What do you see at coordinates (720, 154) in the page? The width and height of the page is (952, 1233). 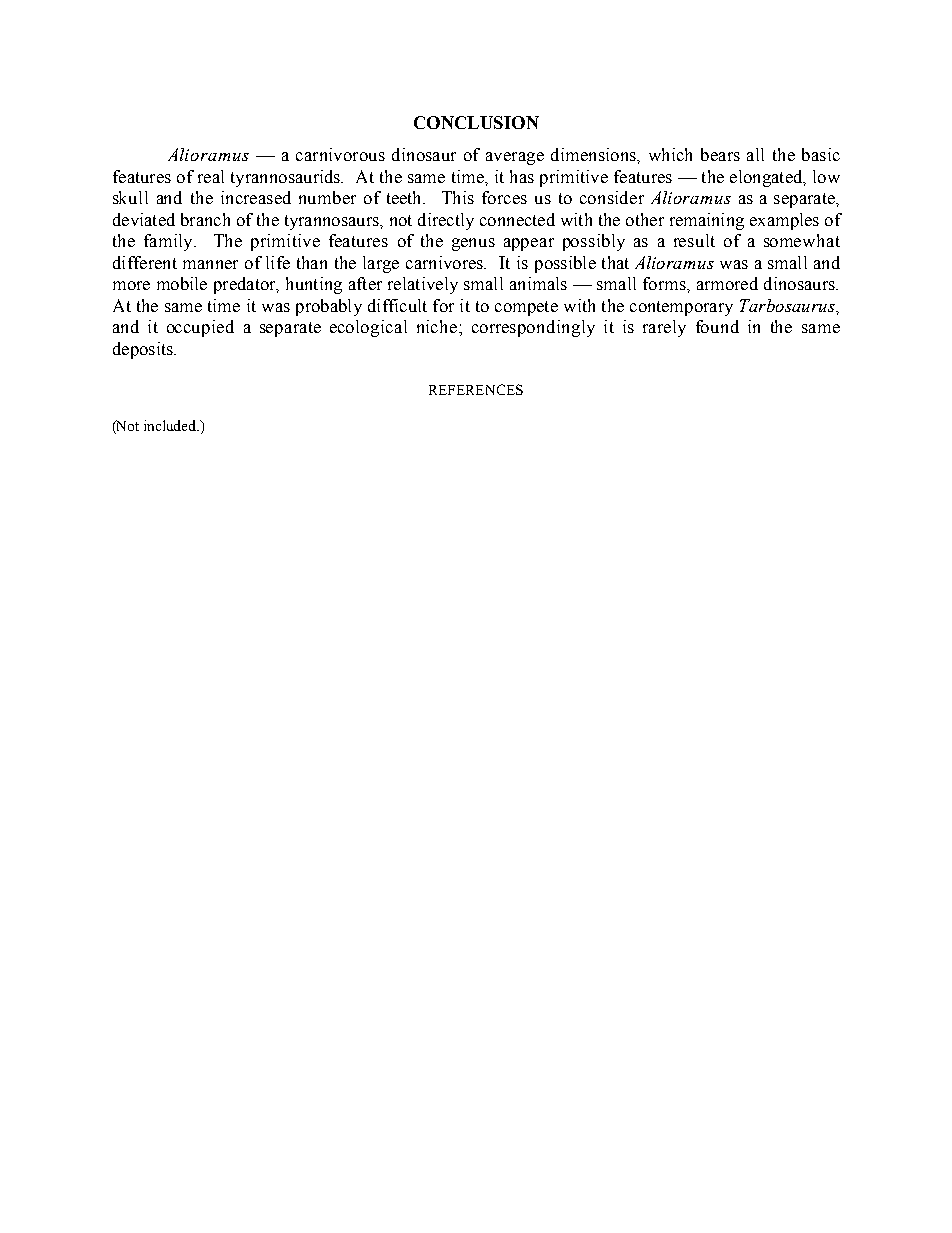 I see `bears` at bounding box center [720, 154].
